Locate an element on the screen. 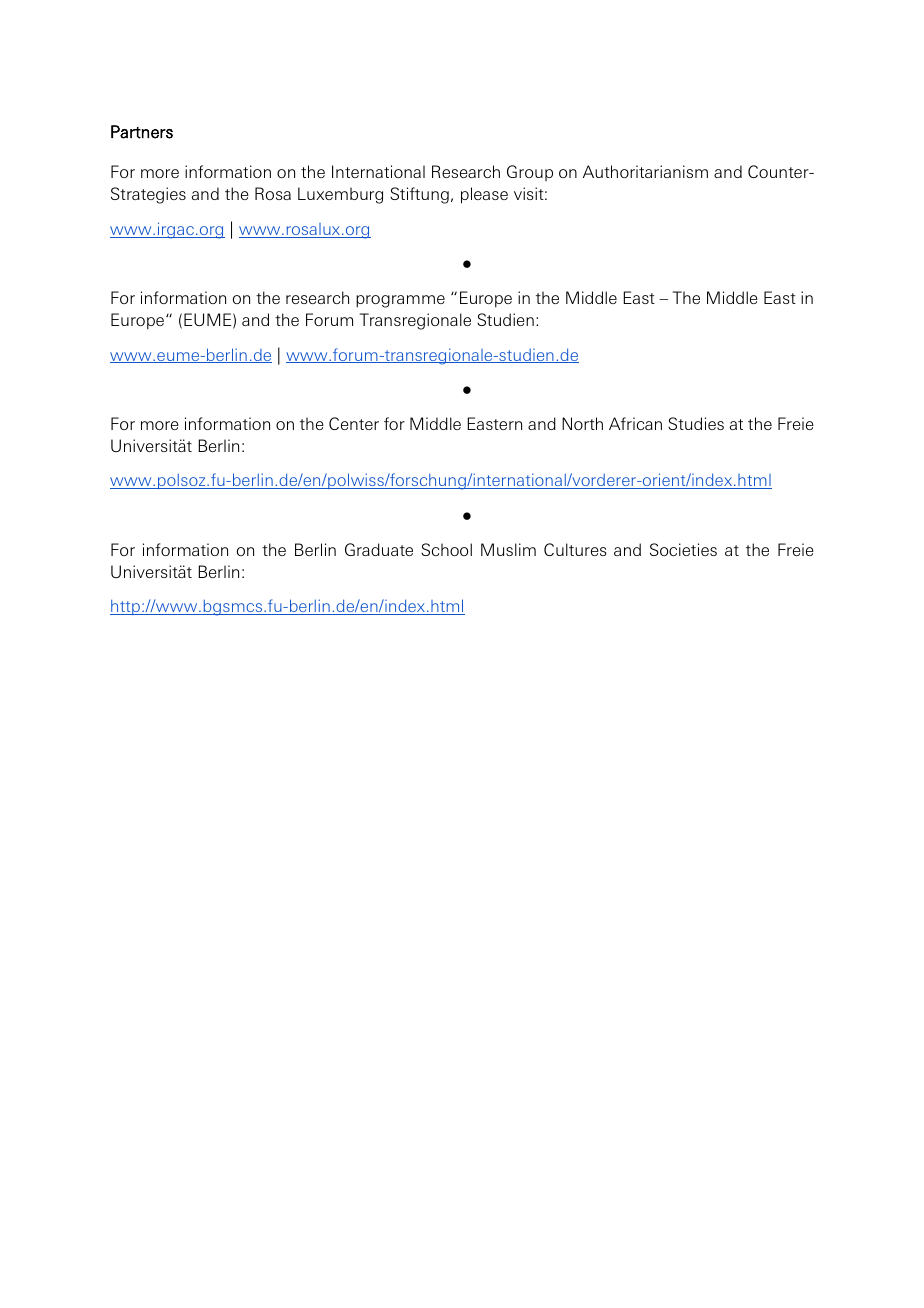 The width and height of the screenshot is (924, 1308). Partners is located at coordinates (142, 132).
